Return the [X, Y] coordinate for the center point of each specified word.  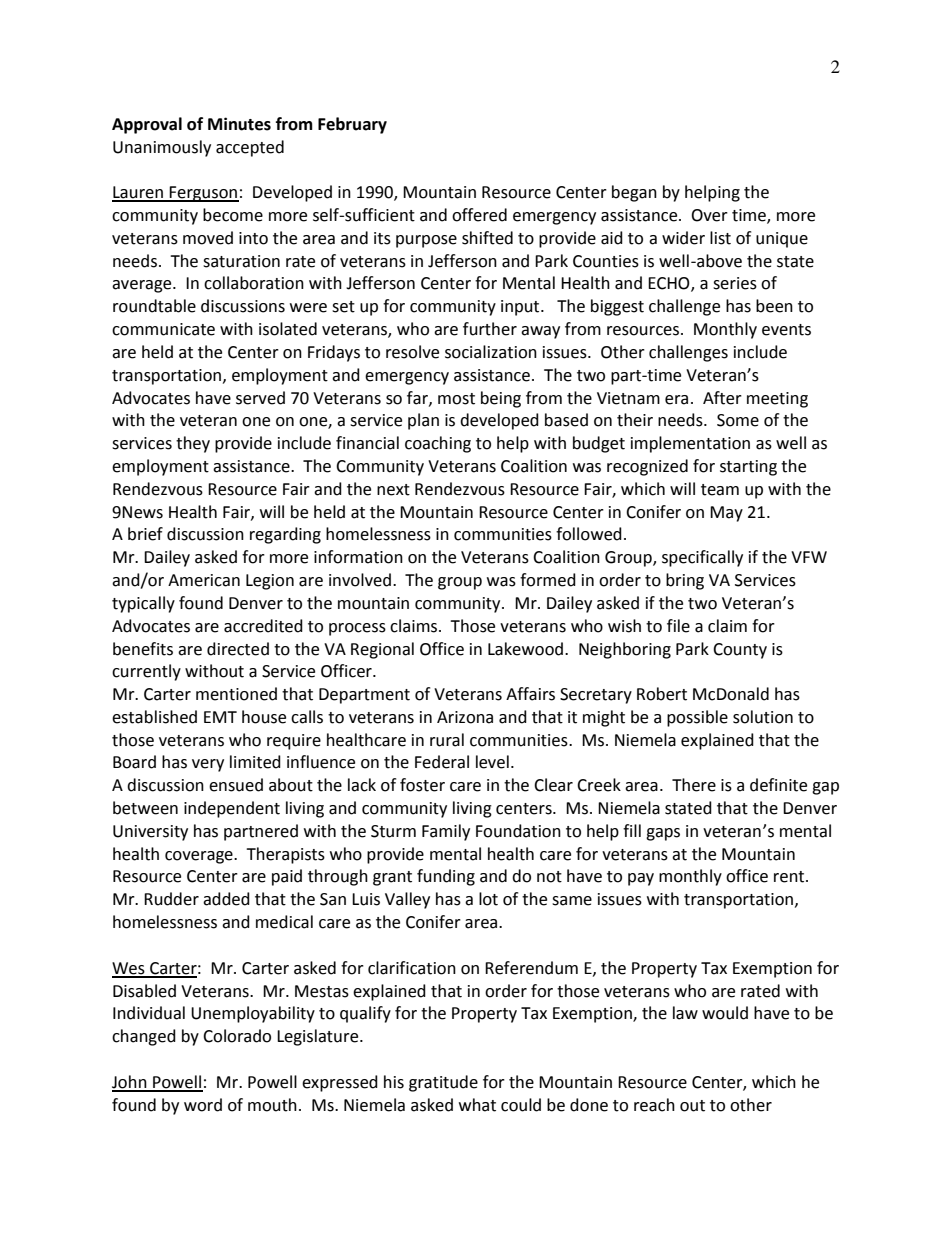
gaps [663, 834]
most [456, 399]
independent [232, 809]
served [260, 398]
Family [446, 832]
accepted [250, 148]
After [722, 398]
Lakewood [525, 649]
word [203, 1105]
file [678, 626]
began [634, 193]
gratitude [443, 1083]
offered [479, 215]
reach [654, 1105]
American [204, 580]
